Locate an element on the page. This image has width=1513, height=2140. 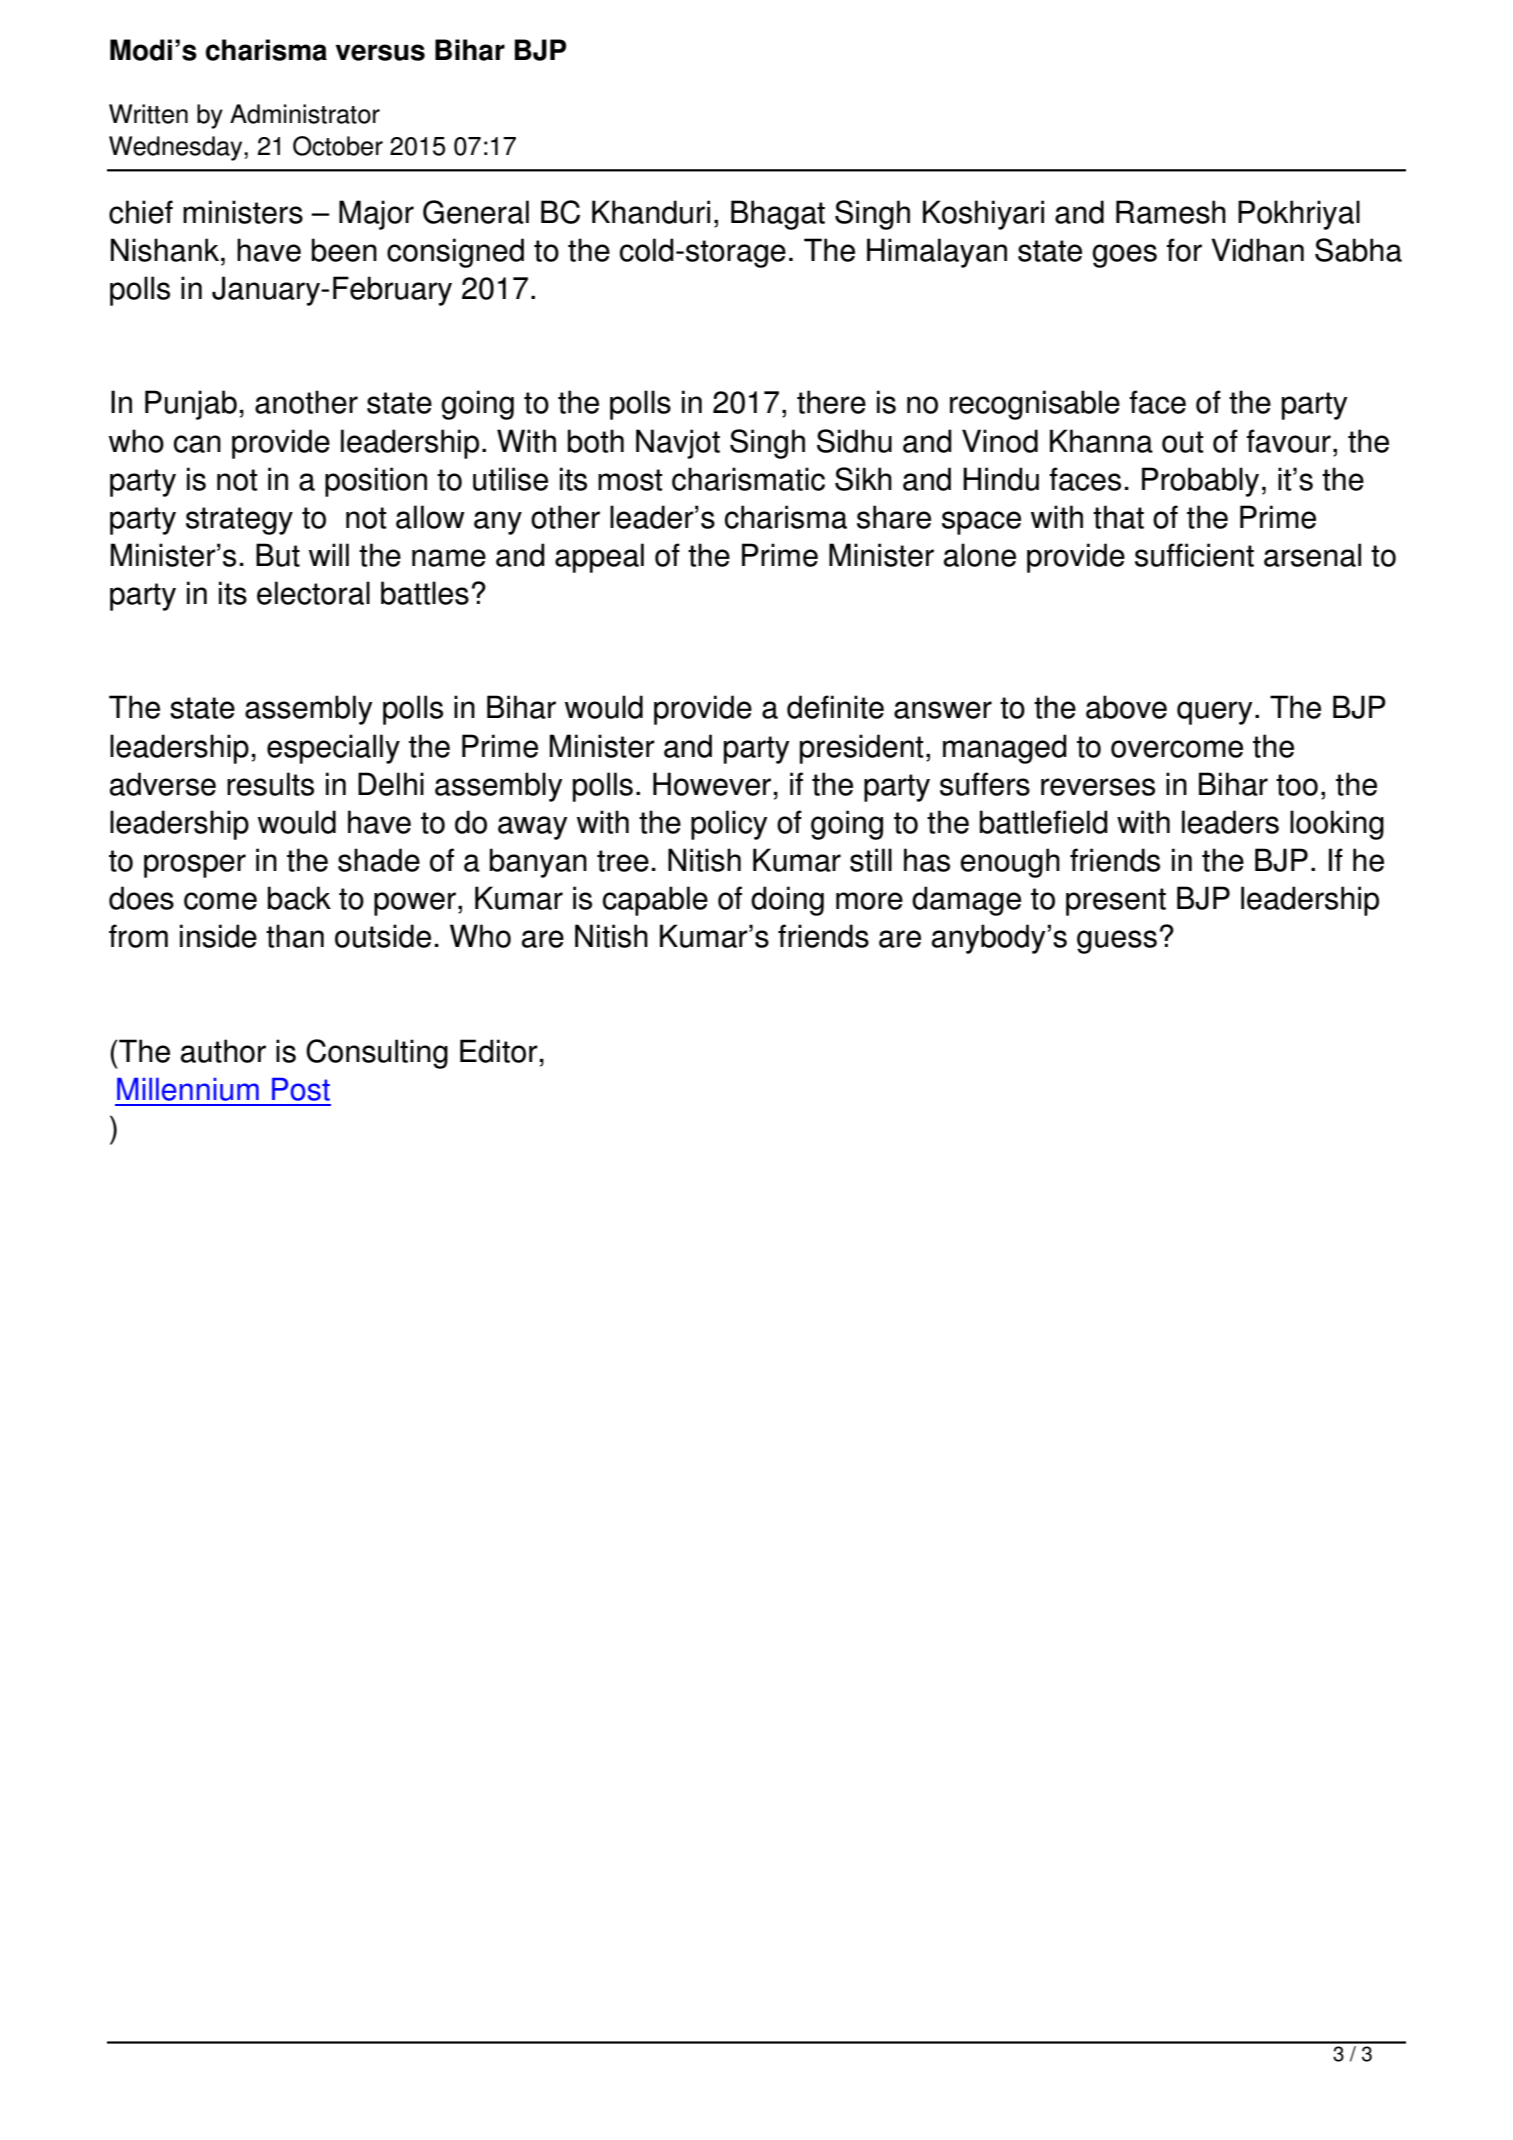
Bhagat is located at coordinates (778, 215).
